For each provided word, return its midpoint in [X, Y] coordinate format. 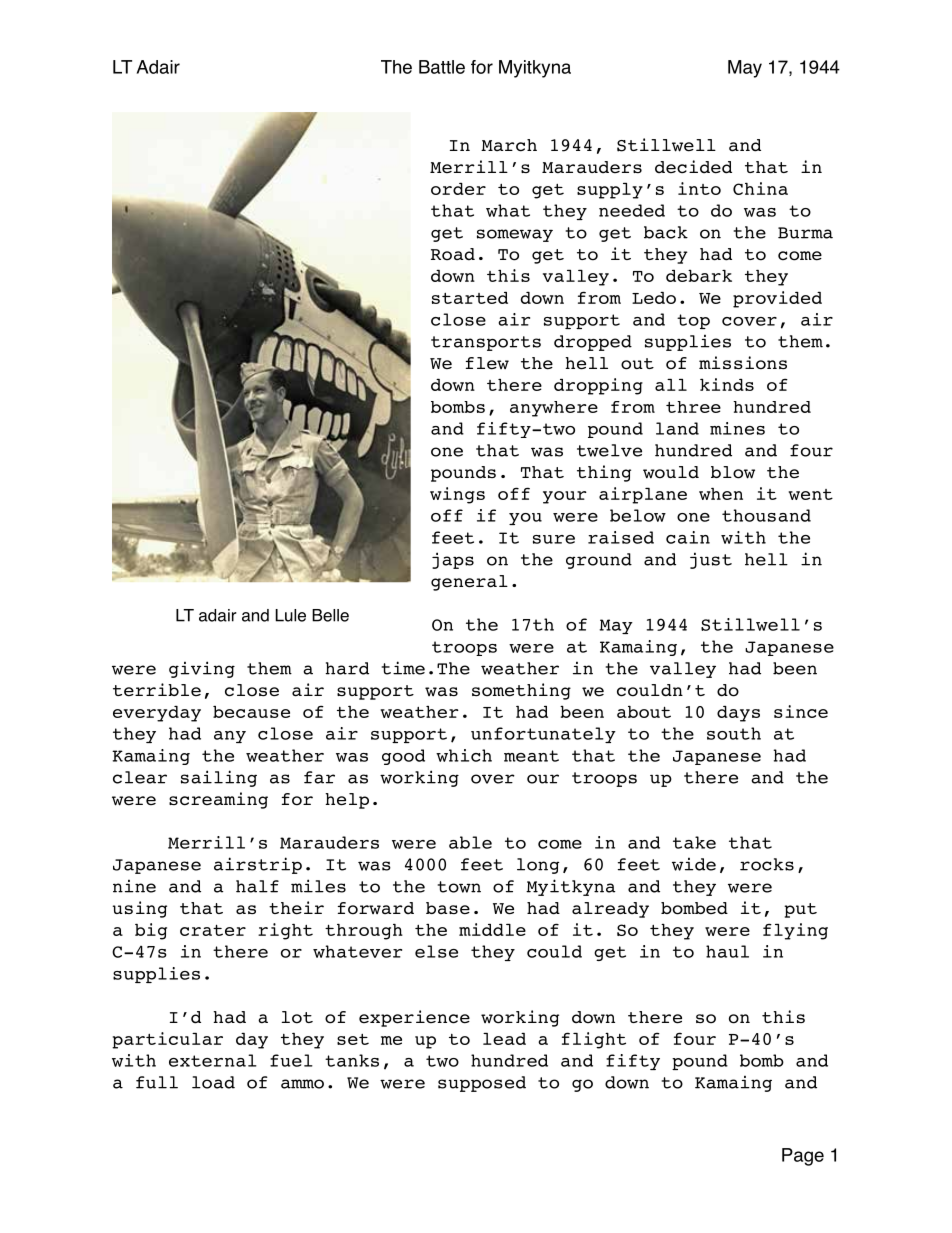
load [213, 1082]
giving [202, 669]
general [469, 583]
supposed [482, 1084]
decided [693, 167]
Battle [442, 67]
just [711, 560]
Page [803, 1157]
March [509, 145]
